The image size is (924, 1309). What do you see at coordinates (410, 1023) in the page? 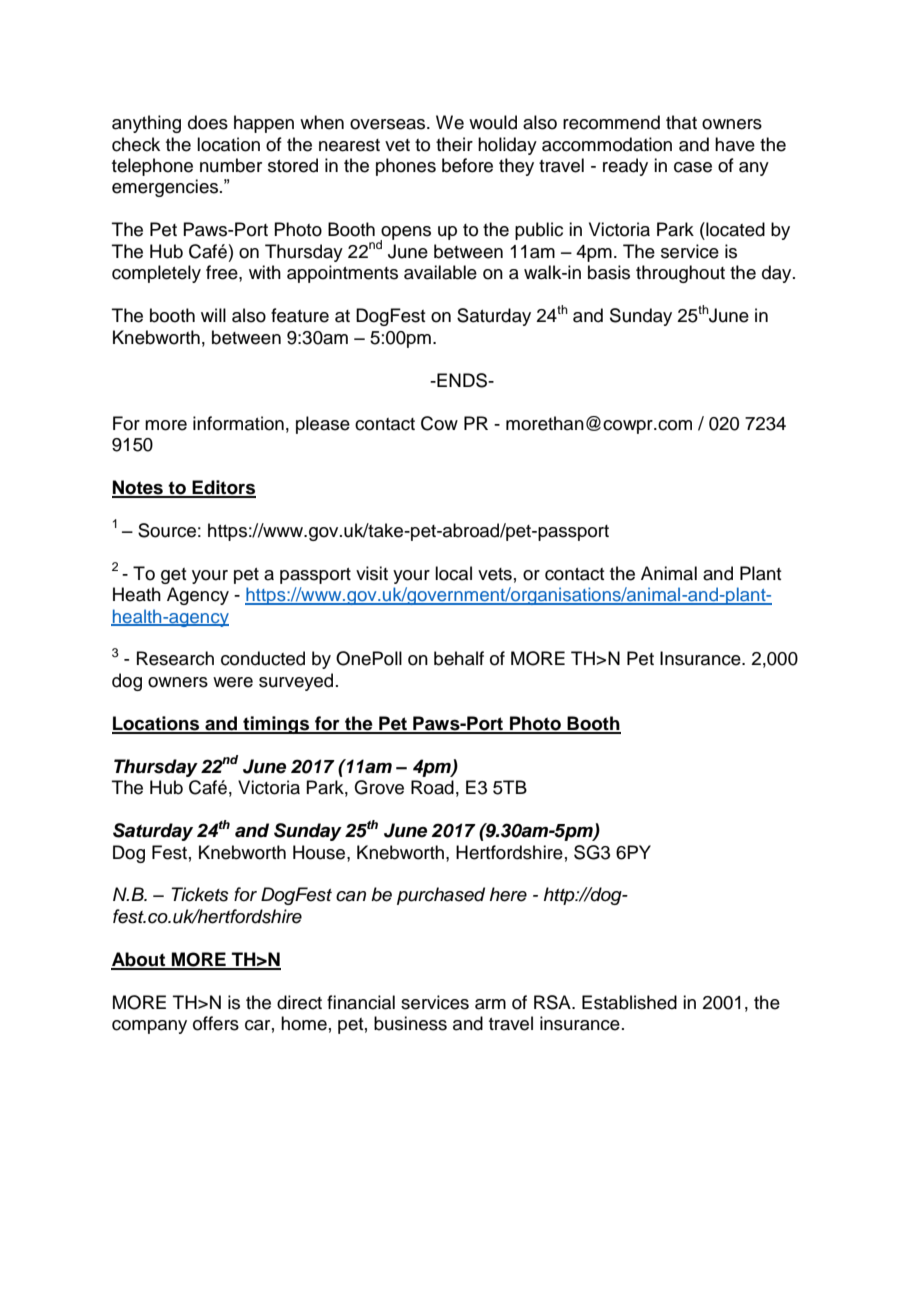
I see `business` at bounding box center [410, 1023].
